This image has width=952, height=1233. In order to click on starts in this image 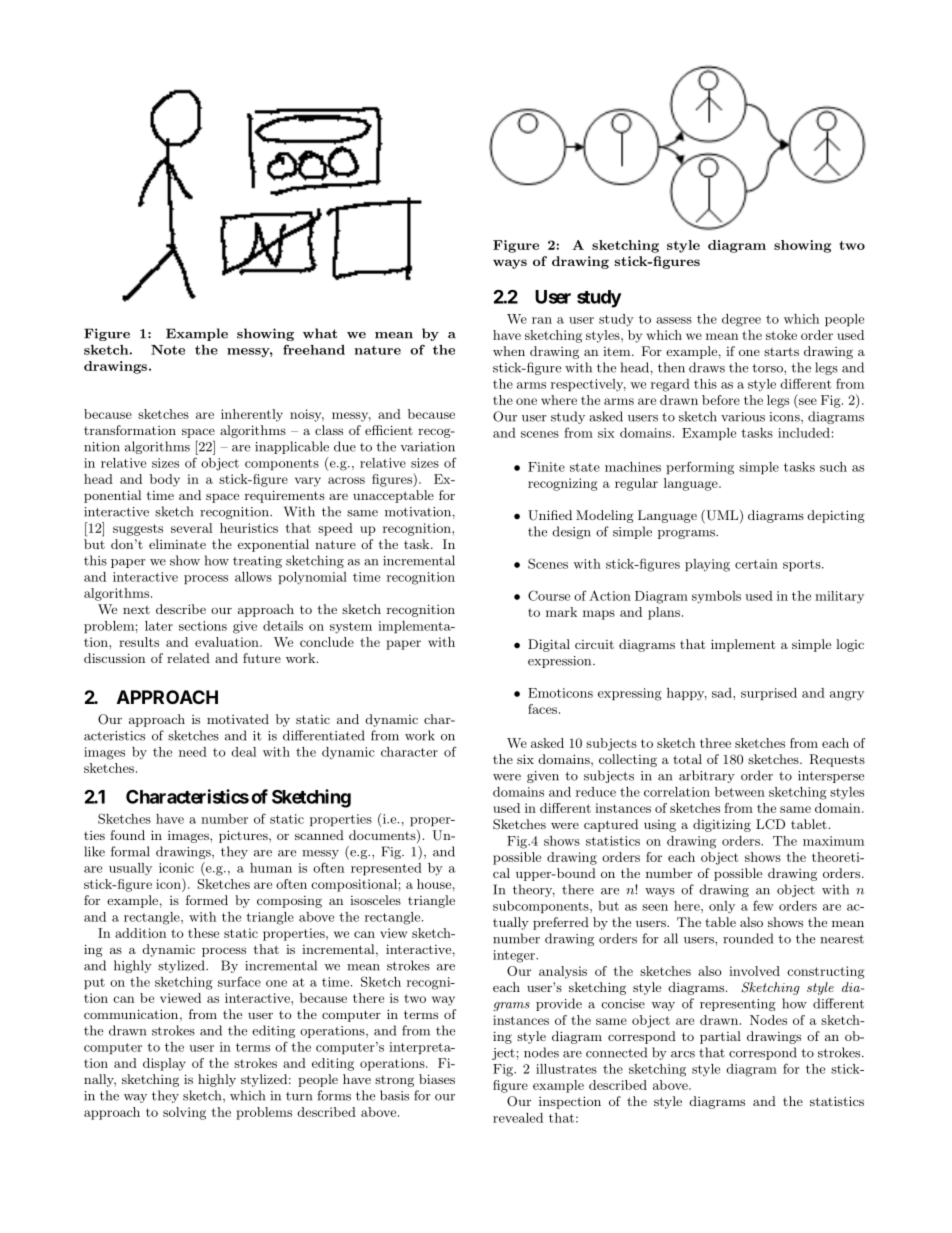, I will do `click(781, 351)`.
